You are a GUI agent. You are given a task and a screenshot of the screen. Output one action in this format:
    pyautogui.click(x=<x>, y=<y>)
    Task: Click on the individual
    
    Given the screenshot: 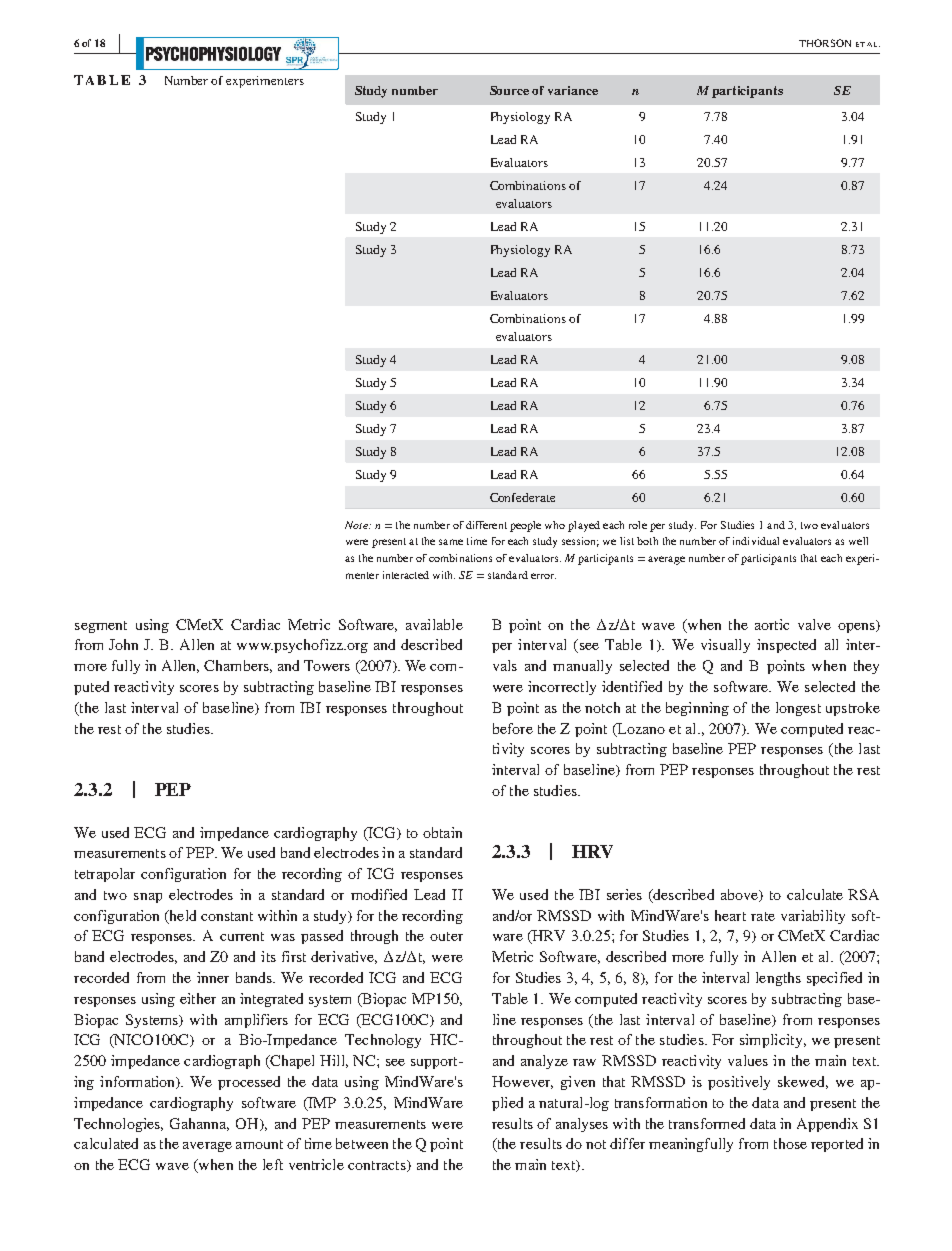 What is the action you would take?
    pyautogui.click(x=756, y=541)
